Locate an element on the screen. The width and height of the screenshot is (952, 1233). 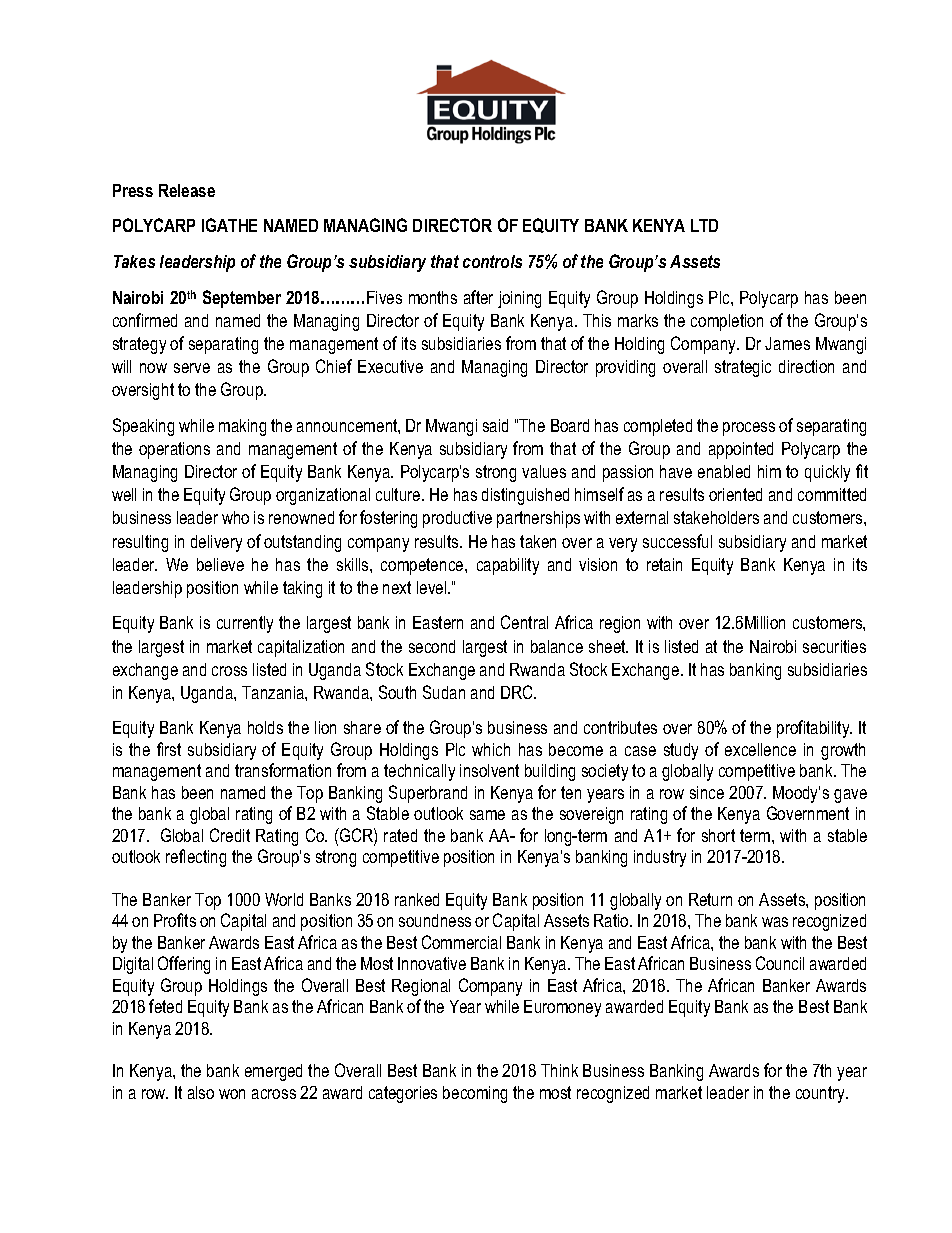
insolvent is located at coordinates (489, 770).
